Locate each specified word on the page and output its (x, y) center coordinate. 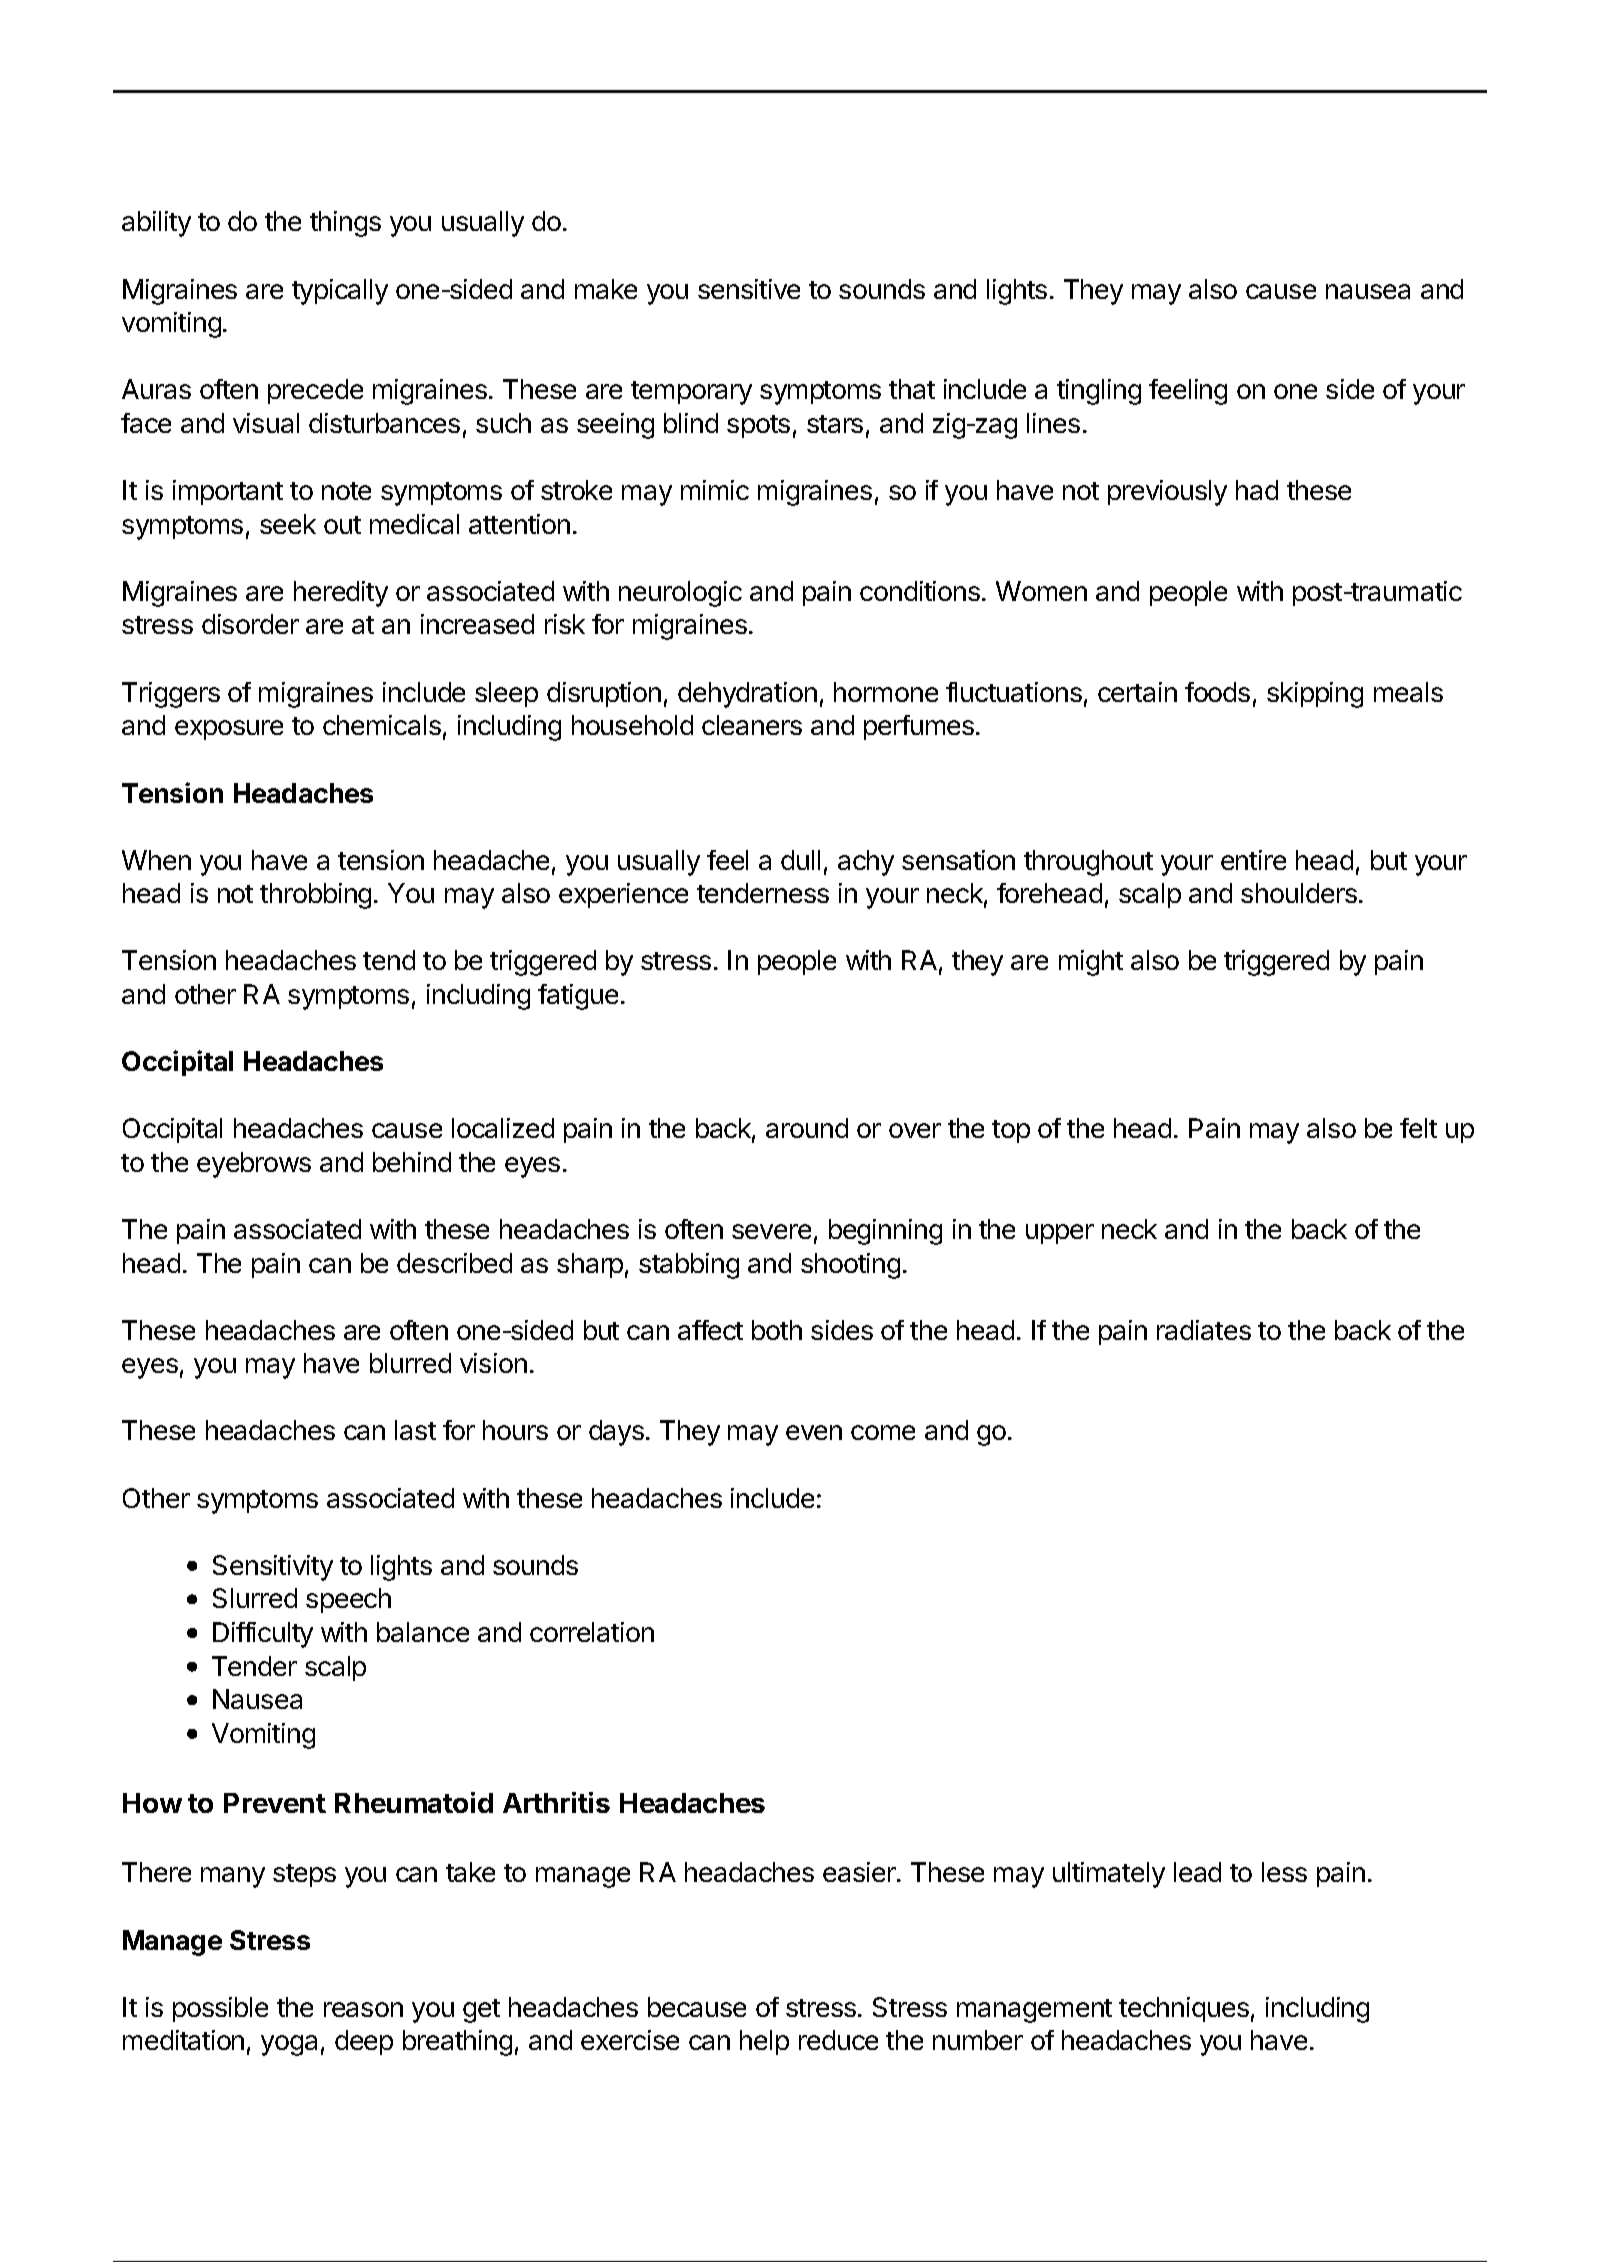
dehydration (747, 695)
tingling (1099, 392)
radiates (1204, 1330)
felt (1418, 1128)
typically (340, 292)
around (807, 1128)
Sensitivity (273, 1568)
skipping (1315, 695)
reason (363, 2009)
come (883, 1432)
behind (412, 1162)
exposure (229, 730)
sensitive (749, 289)
